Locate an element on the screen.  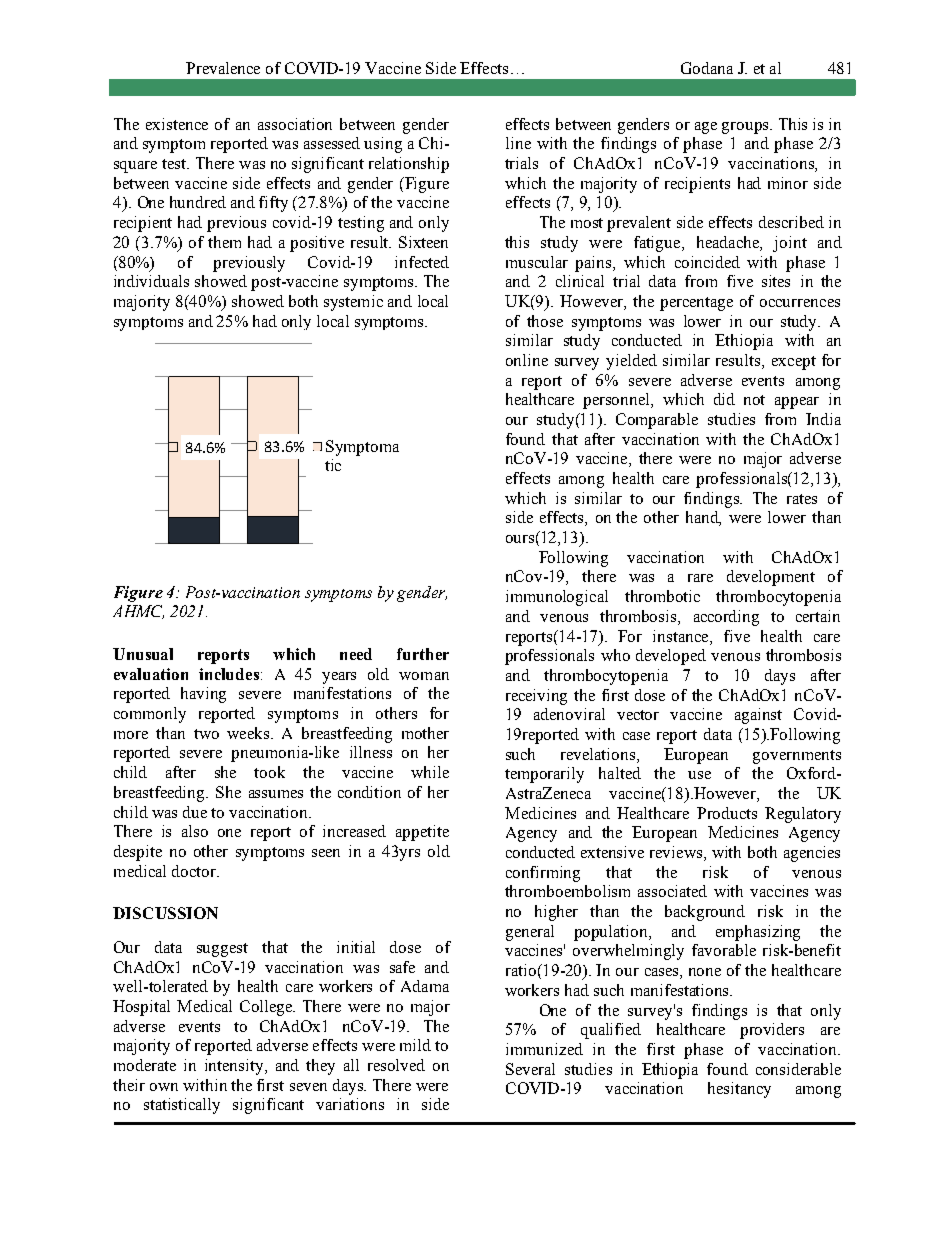
Prevalence is located at coordinates (223, 68).
